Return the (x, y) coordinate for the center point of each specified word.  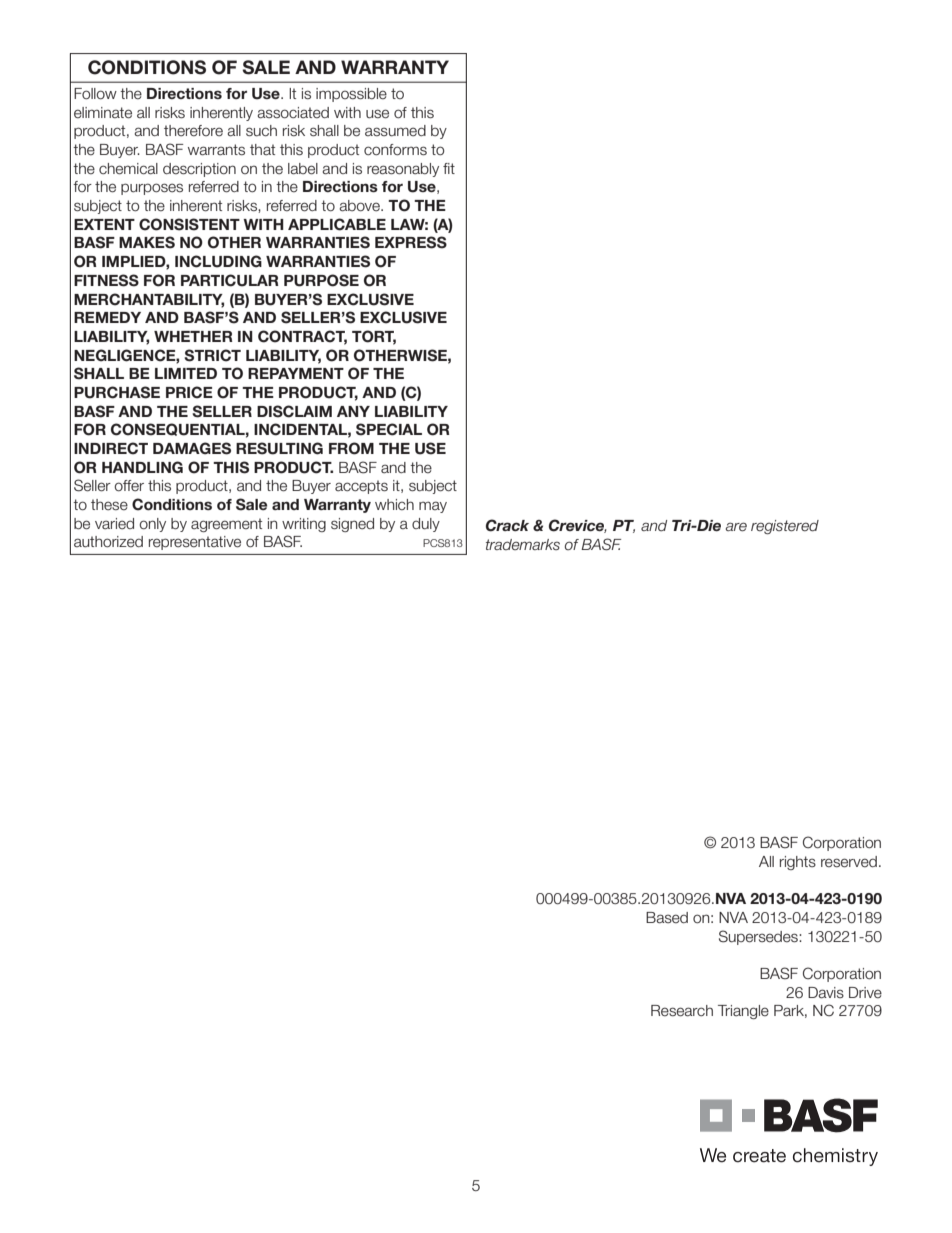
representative (195, 543)
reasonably (403, 170)
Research (682, 1011)
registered (785, 527)
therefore (193, 131)
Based (667, 918)
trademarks (523, 544)
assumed (395, 131)
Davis (826, 993)
